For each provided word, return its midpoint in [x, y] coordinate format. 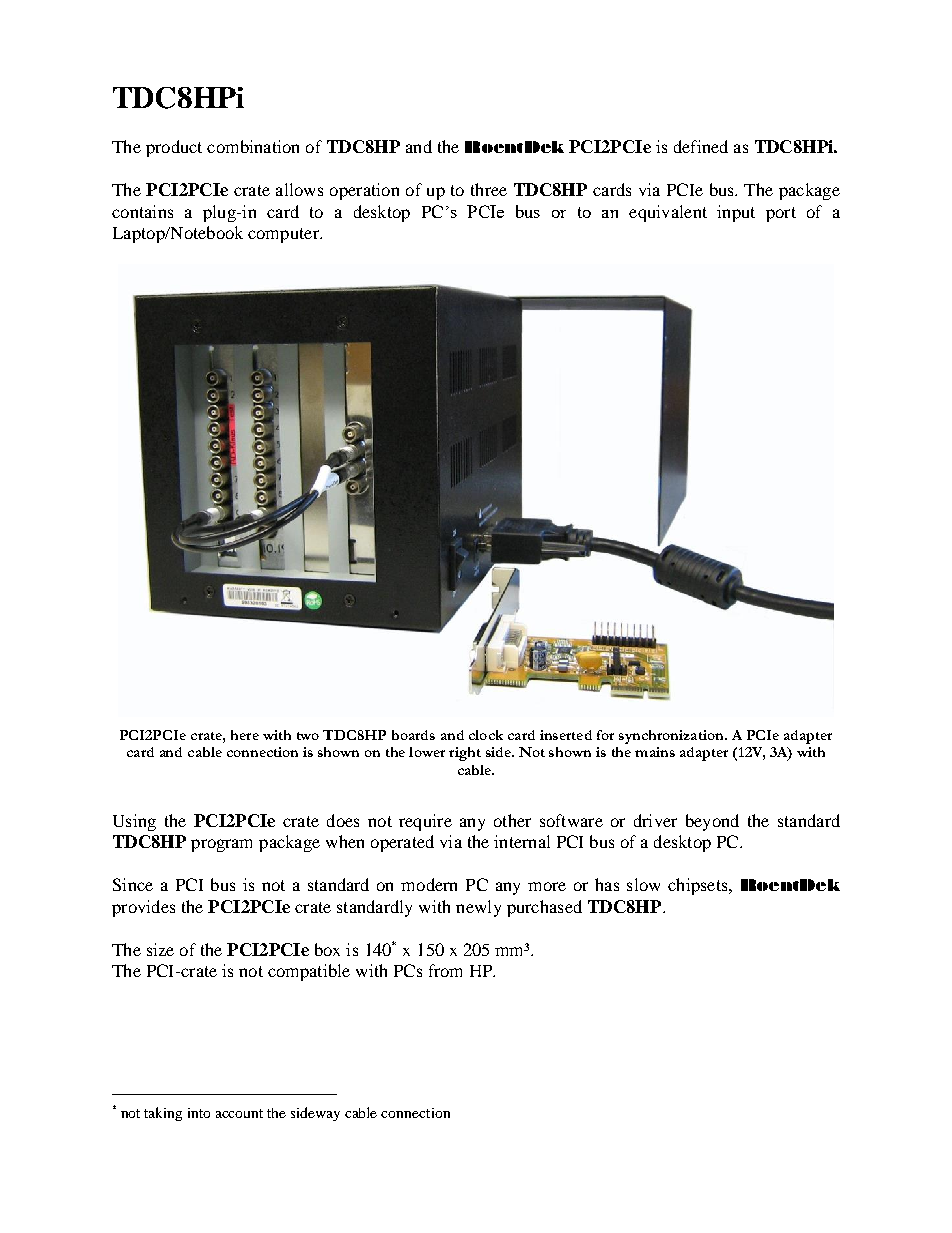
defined [701, 146]
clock [486, 735]
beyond [712, 822]
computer [284, 235]
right [465, 754]
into [199, 1113]
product [174, 148]
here [245, 735]
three [489, 189]
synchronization [672, 737]
